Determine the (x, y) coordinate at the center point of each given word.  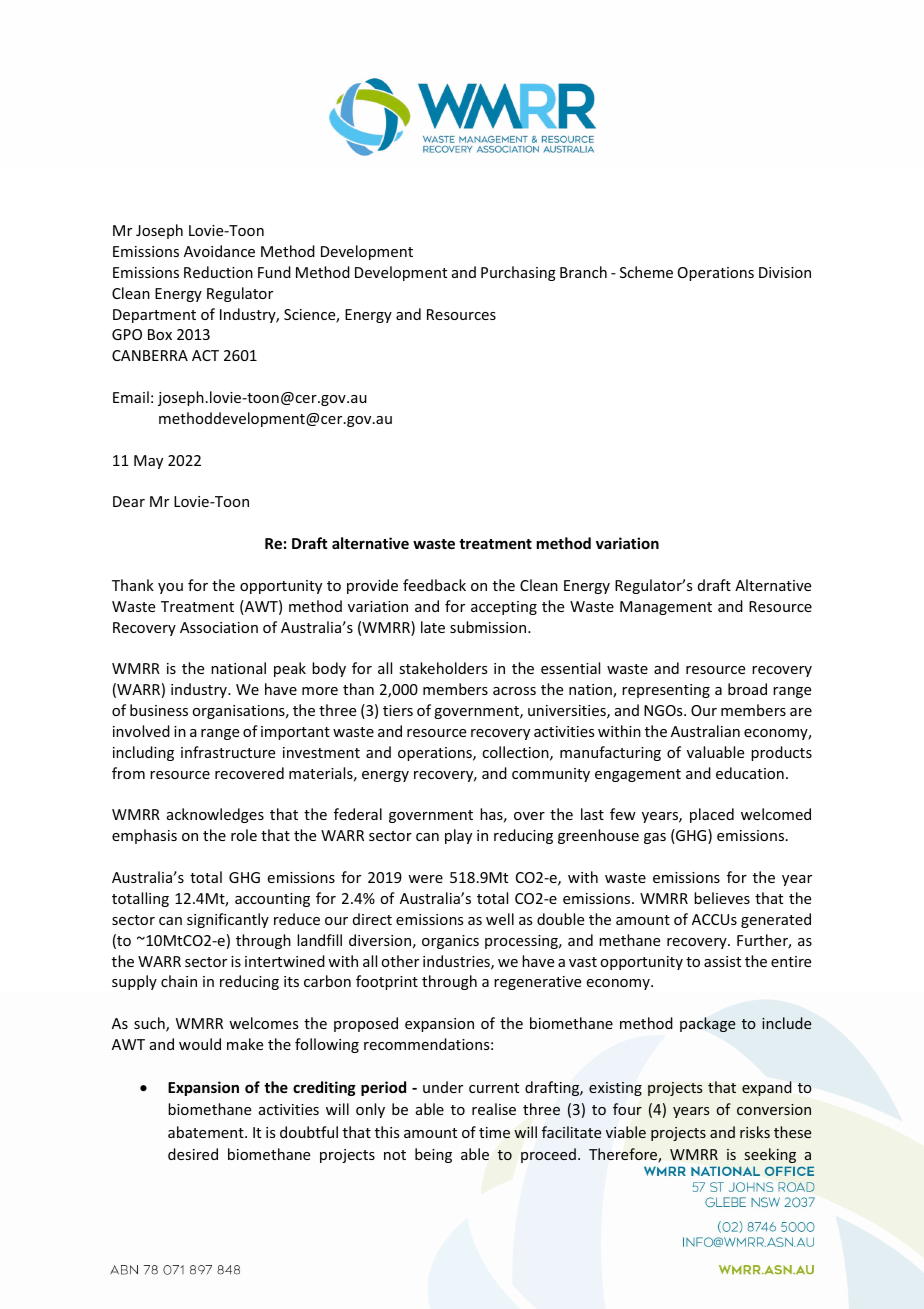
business (159, 710)
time (494, 1132)
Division (785, 272)
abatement (207, 1132)
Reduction (218, 272)
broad (747, 689)
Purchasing (518, 273)
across (514, 691)
